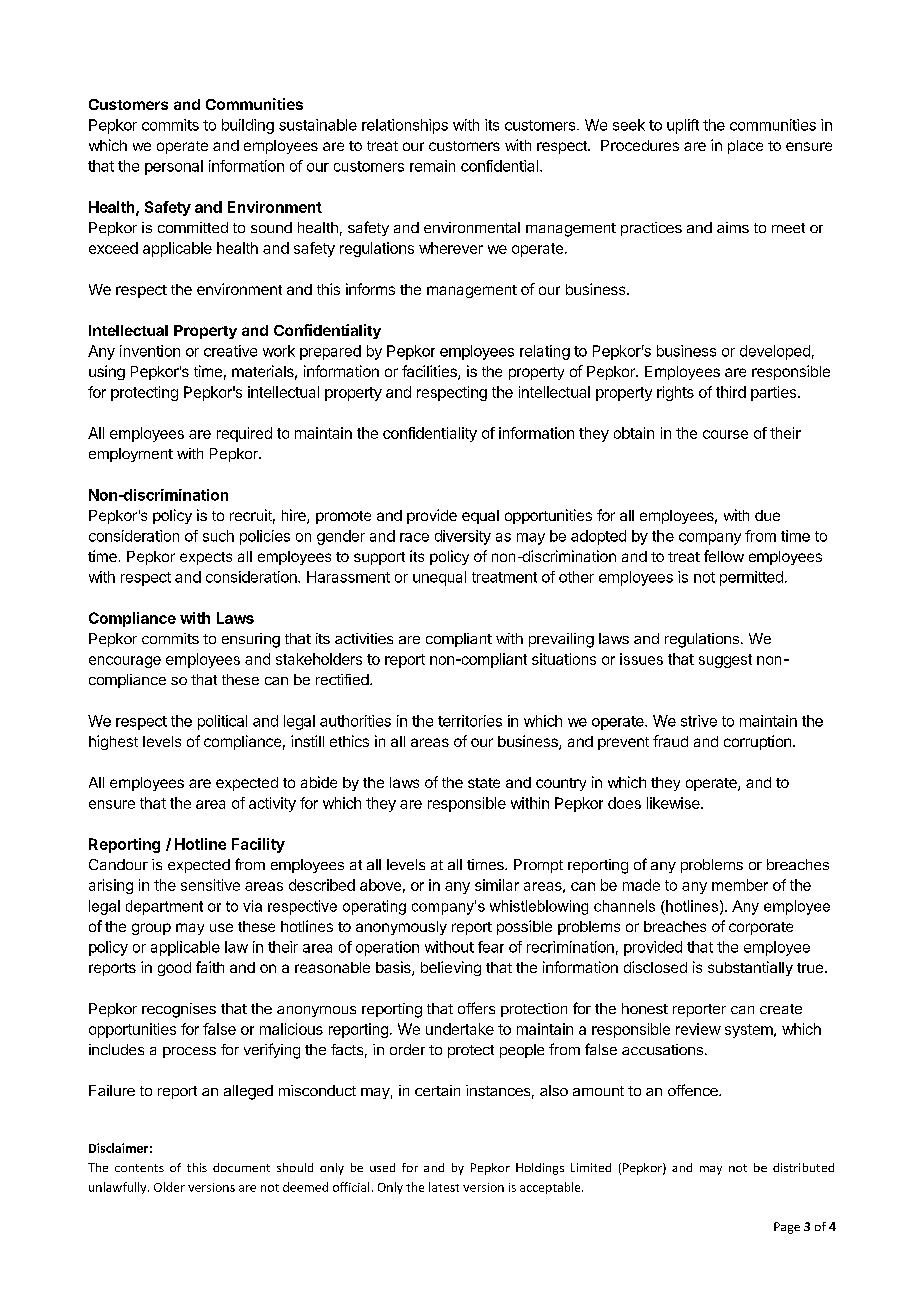 The height and width of the screenshot is (1308, 924). Describe the element at coordinates (222, 722) in the screenshot. I see `political` at that location.
